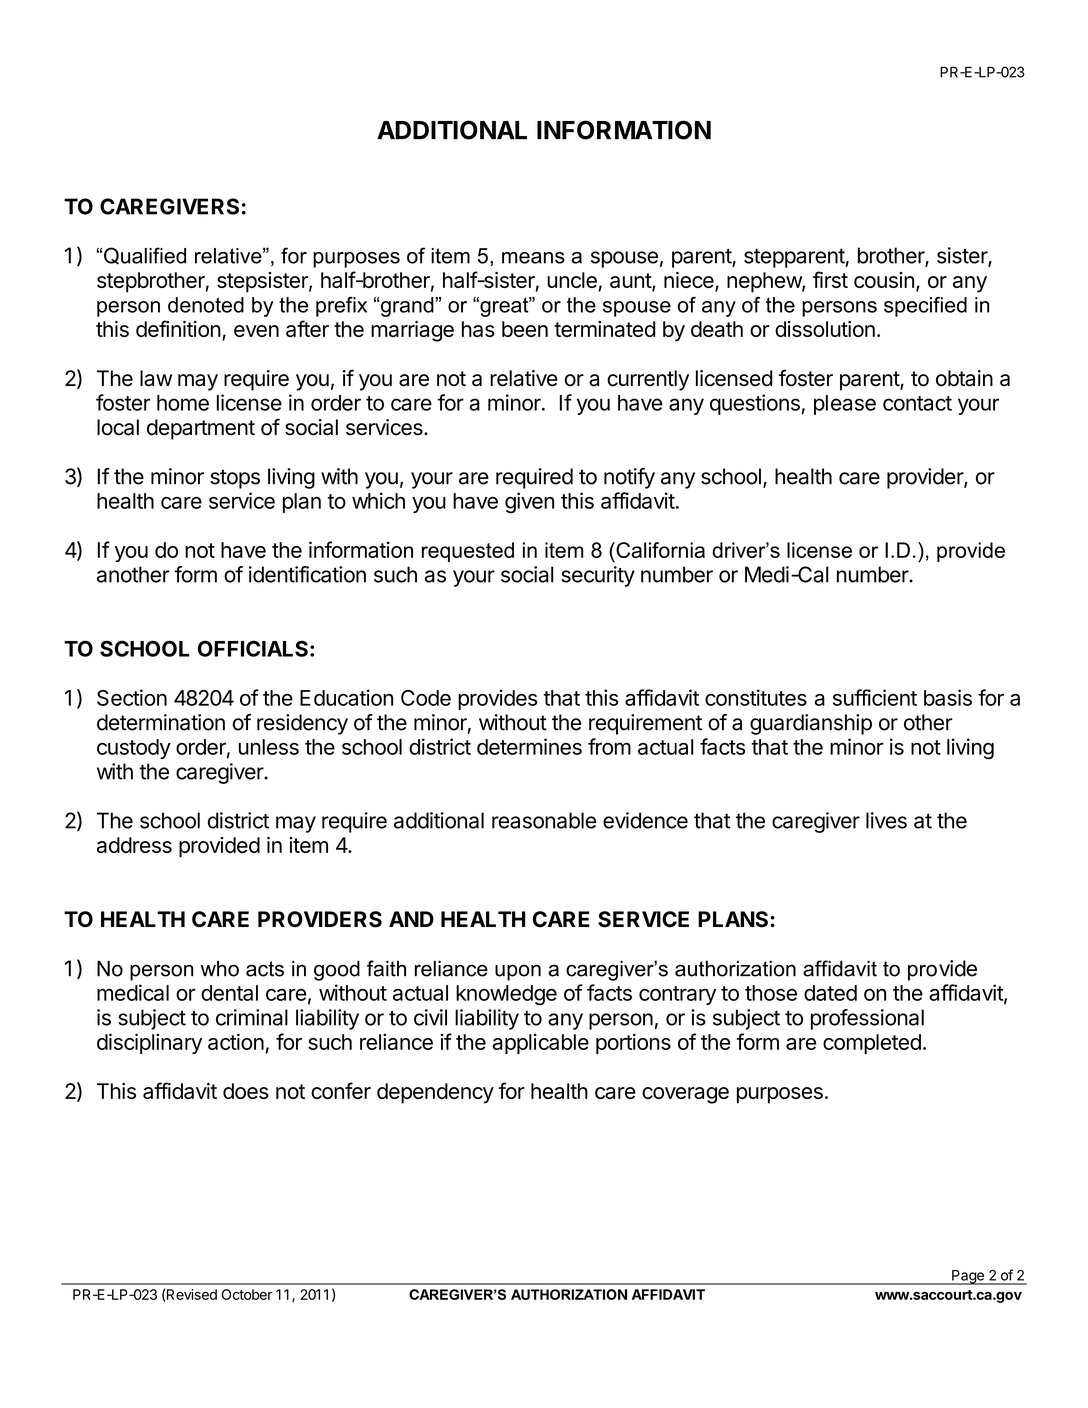  What do you see at coordinates (572, 280) in the image?
I see `uncle` at bounding box center [572, 280].
